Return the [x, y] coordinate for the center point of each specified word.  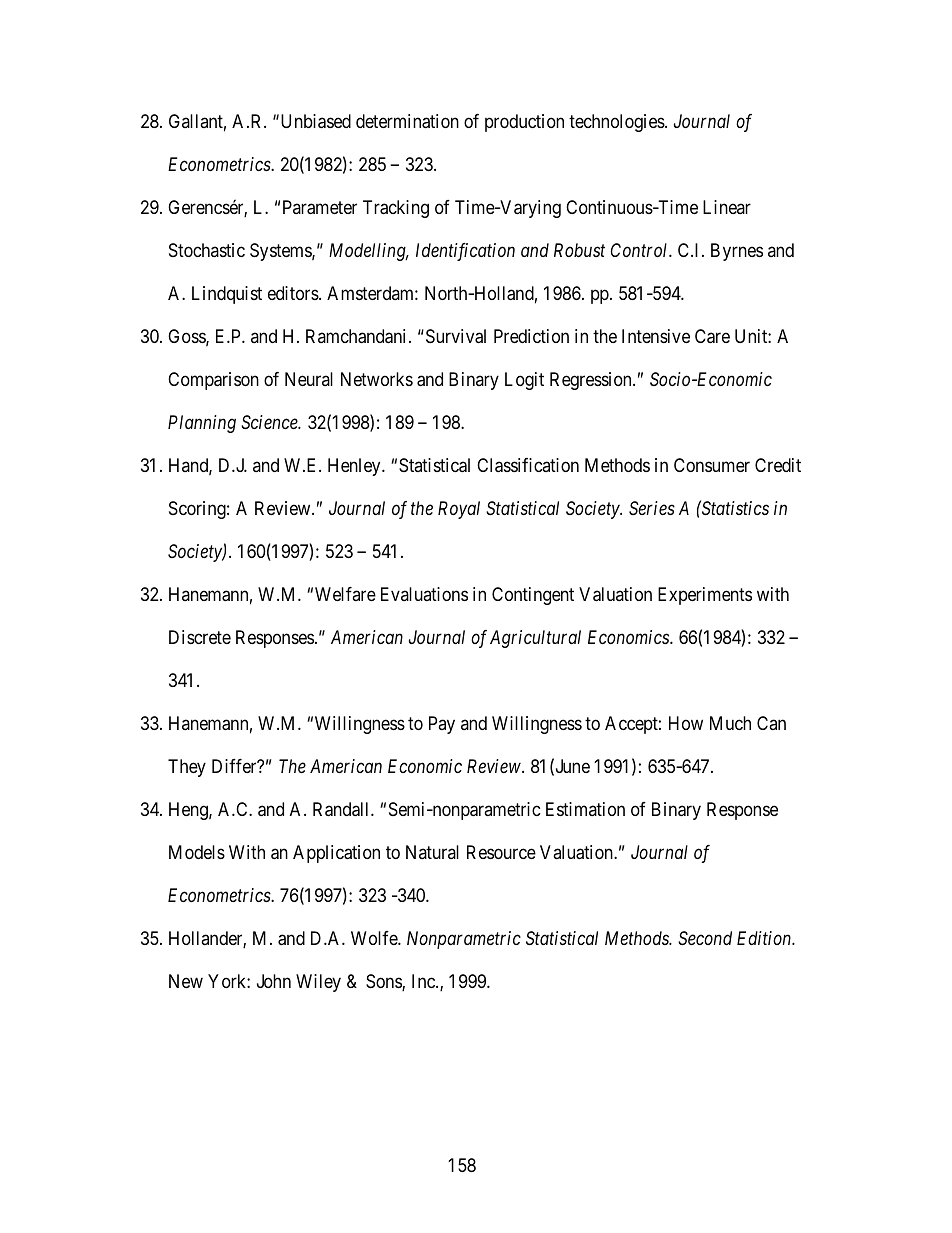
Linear [727, 207]
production [524, 123]
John [274, 981]
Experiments [705, 596]
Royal [459, 510]
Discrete [200, 637]
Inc [424, 981]
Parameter [320, 207]
